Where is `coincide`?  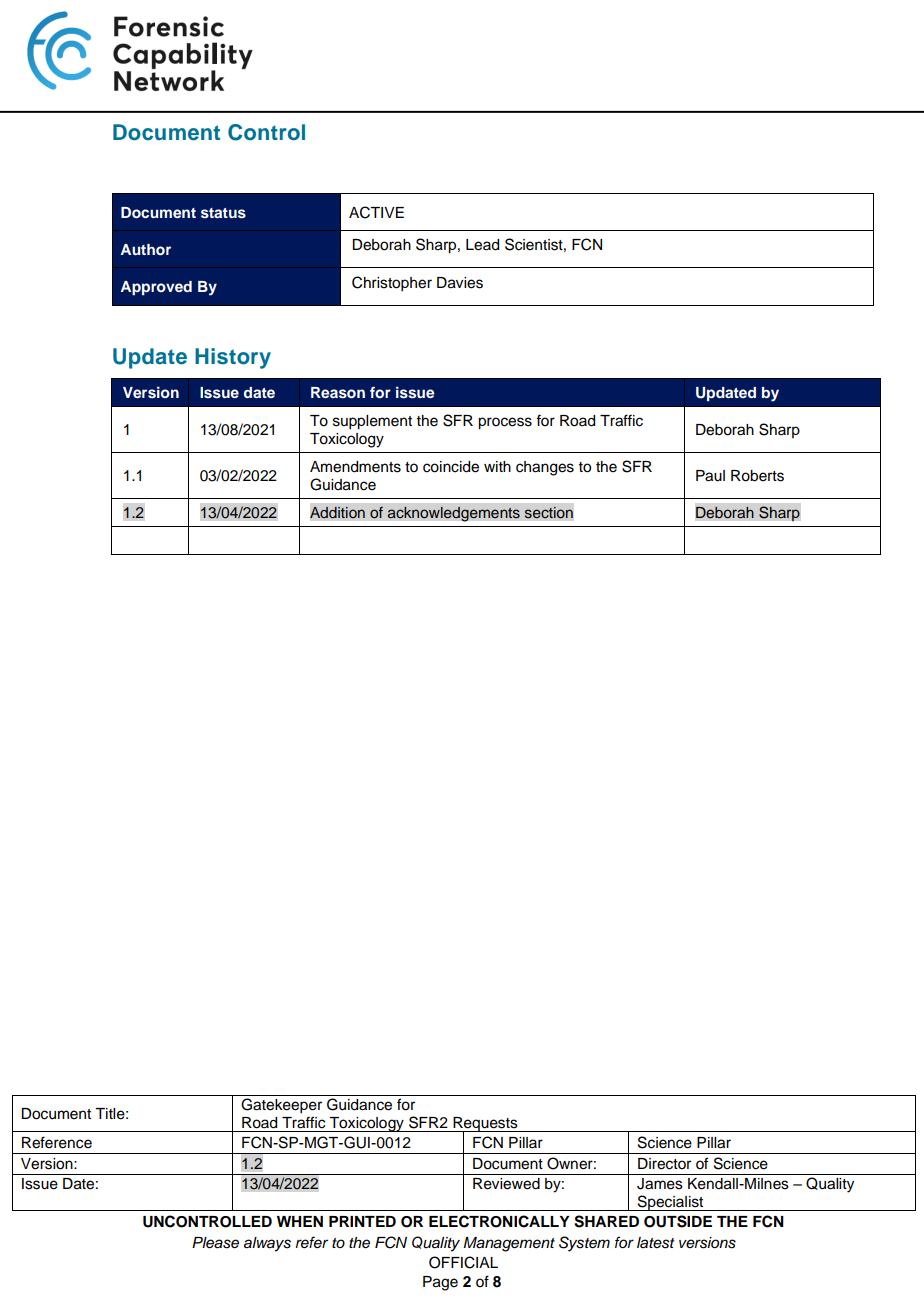 coincide is located at coordinates (451, 467).
